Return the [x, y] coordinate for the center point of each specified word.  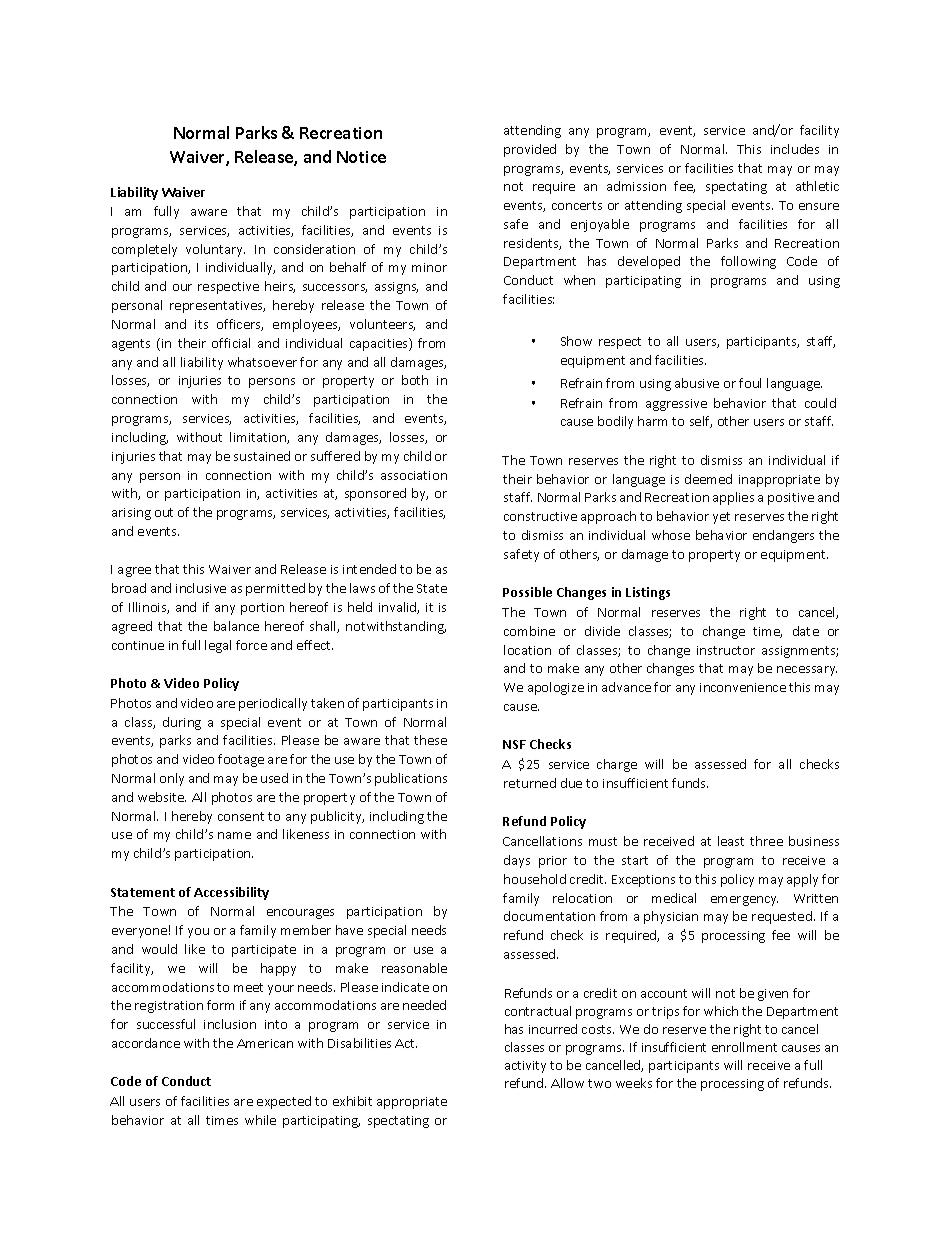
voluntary [215, 250]
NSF [514, 744]
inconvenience [743, 687]
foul [750, 383]
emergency [744, 901]
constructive [540, 516]
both [415, 380]
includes [795, 149]
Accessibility [231, 893]
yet [721, 518]
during [182, 723]
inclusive [201, 588]
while [260, 1120]
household [535, 879]
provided [530, 150]
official [231, 343]
